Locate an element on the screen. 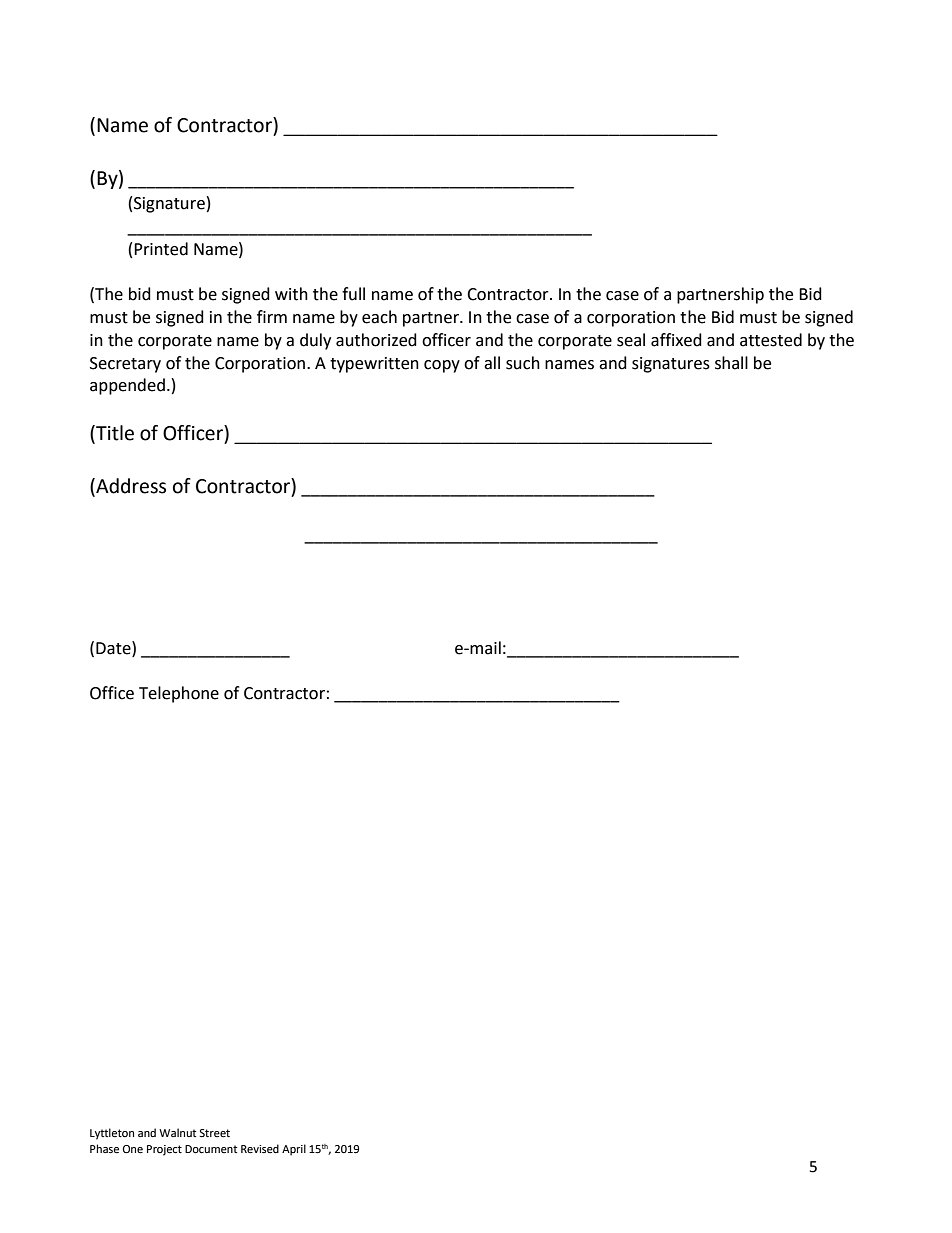  Telephone is located at coordinates (179, 694).
